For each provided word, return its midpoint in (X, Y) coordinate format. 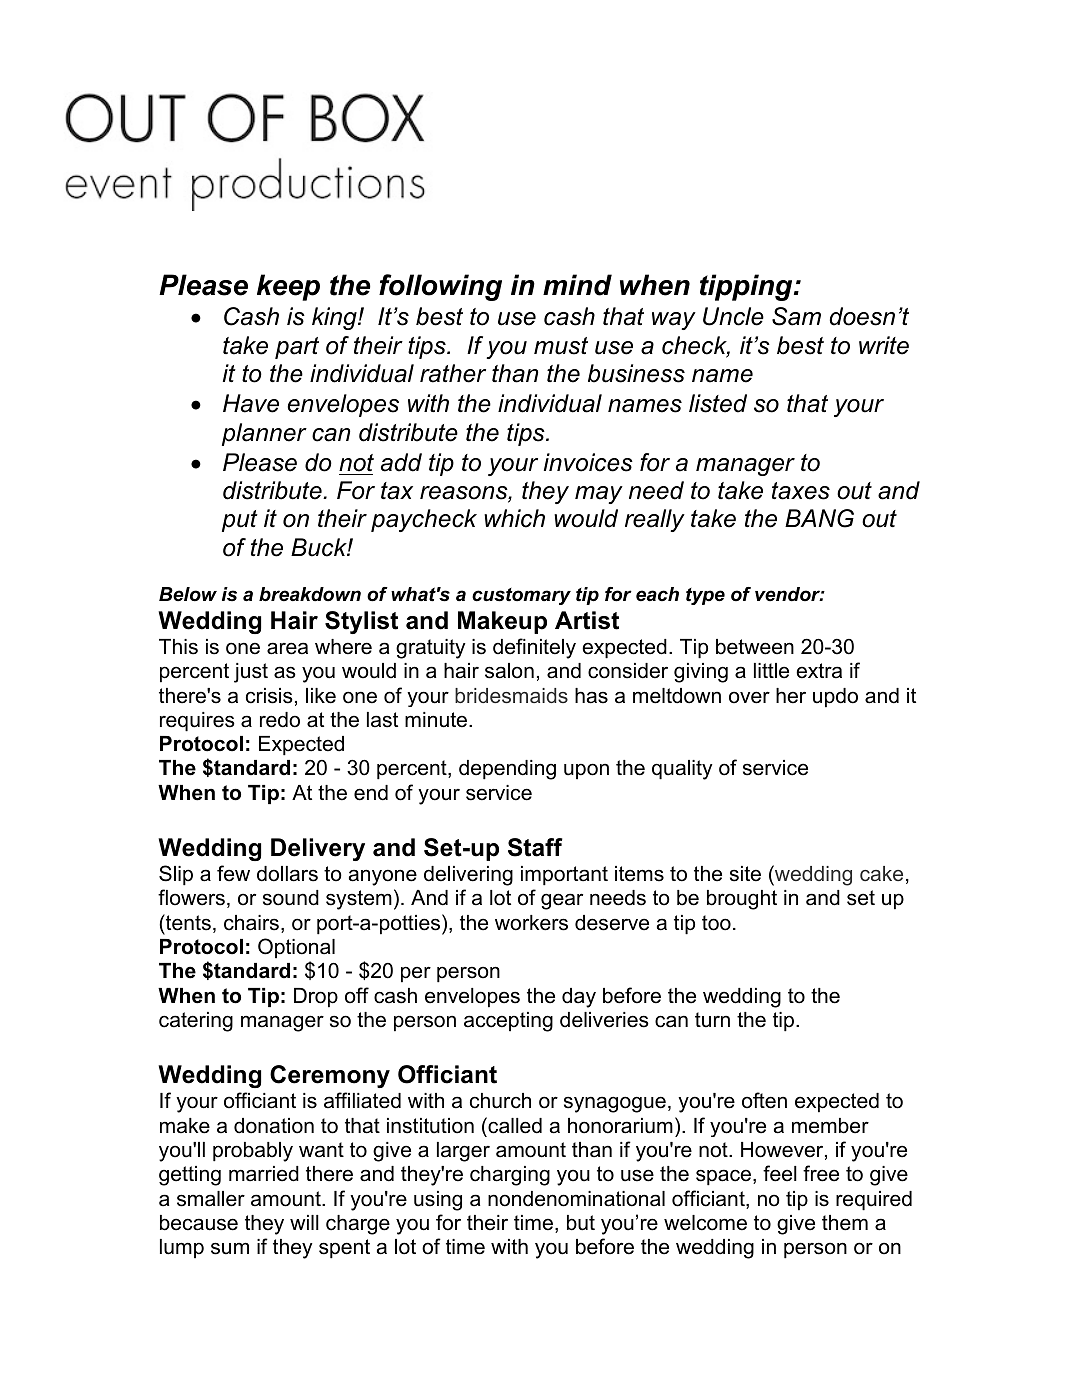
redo (280, 720)
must (561, 346)
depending (507, 770)
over (749, 697)
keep (288, 287)
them (845, 1223)
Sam (796, 316)
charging (510, 1176)
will (304, 1222)
